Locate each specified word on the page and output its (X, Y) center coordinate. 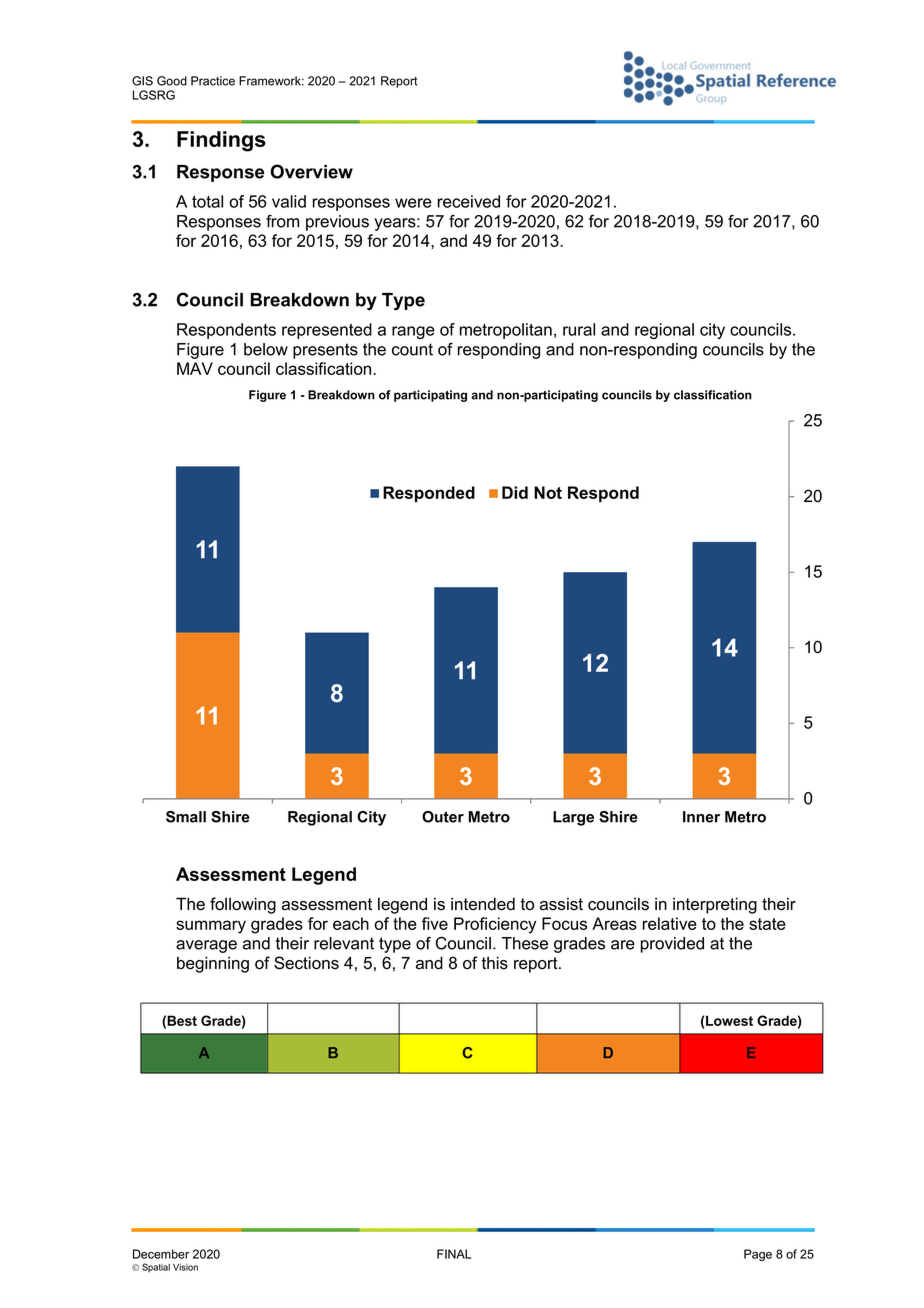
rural (579, 329)
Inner (701, 817)
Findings (221, 141)
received (468, 201)
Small (186, 817)
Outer (443, 817)
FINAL (454, 1254)
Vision (185, 1267)
